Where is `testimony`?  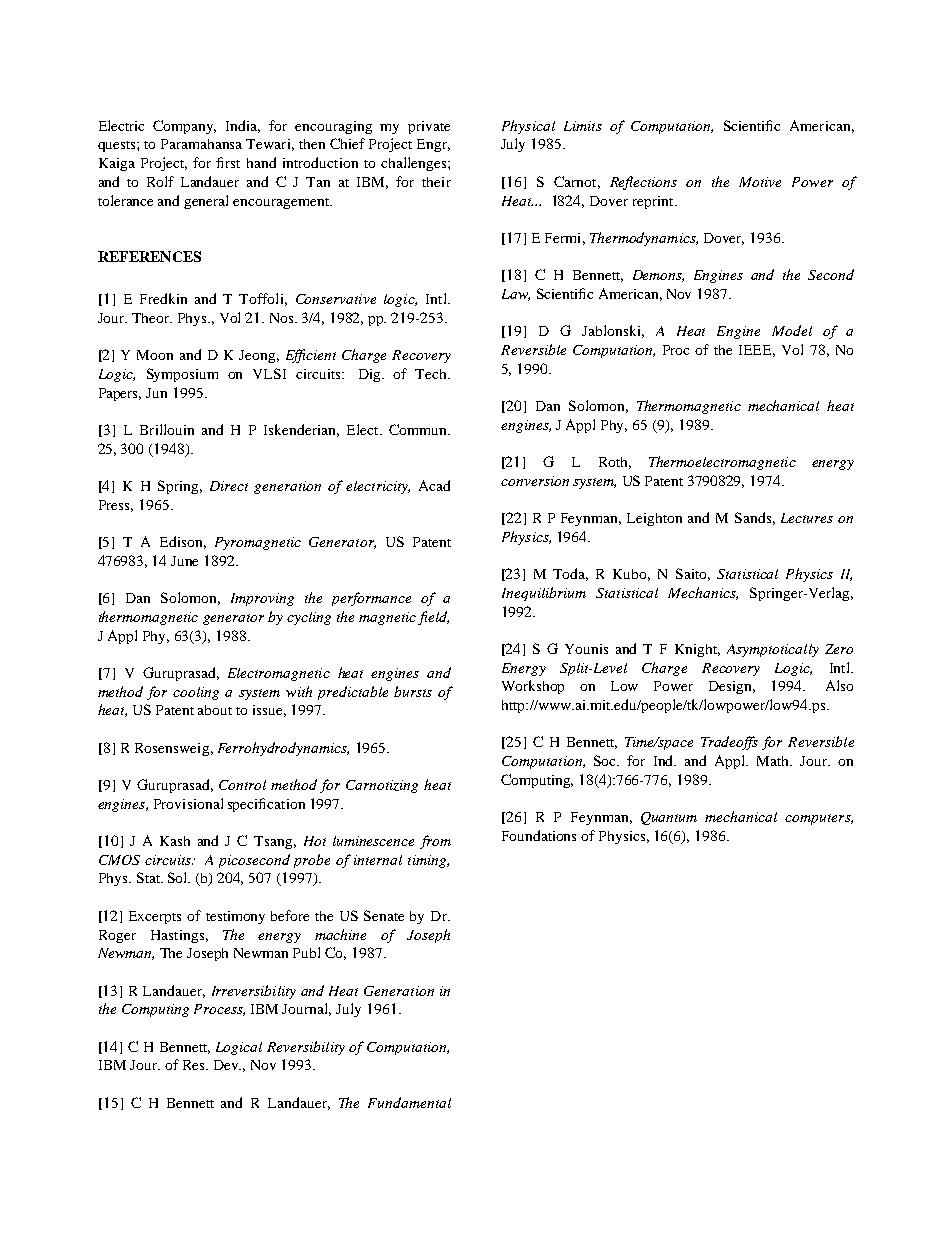 testimony is located at coordinates (235, 917).
